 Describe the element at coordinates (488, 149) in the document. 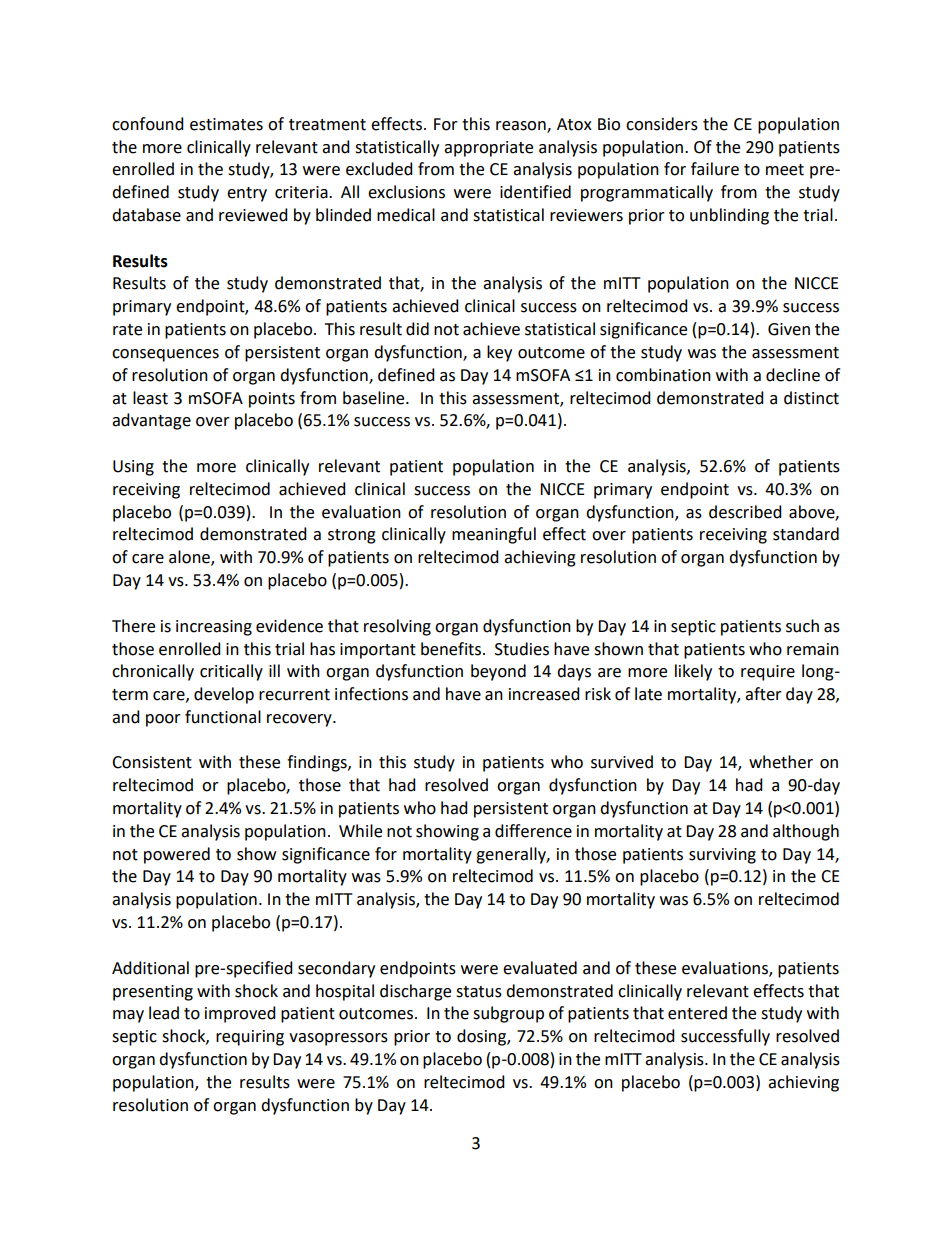

I see `appropriate` at that location.
